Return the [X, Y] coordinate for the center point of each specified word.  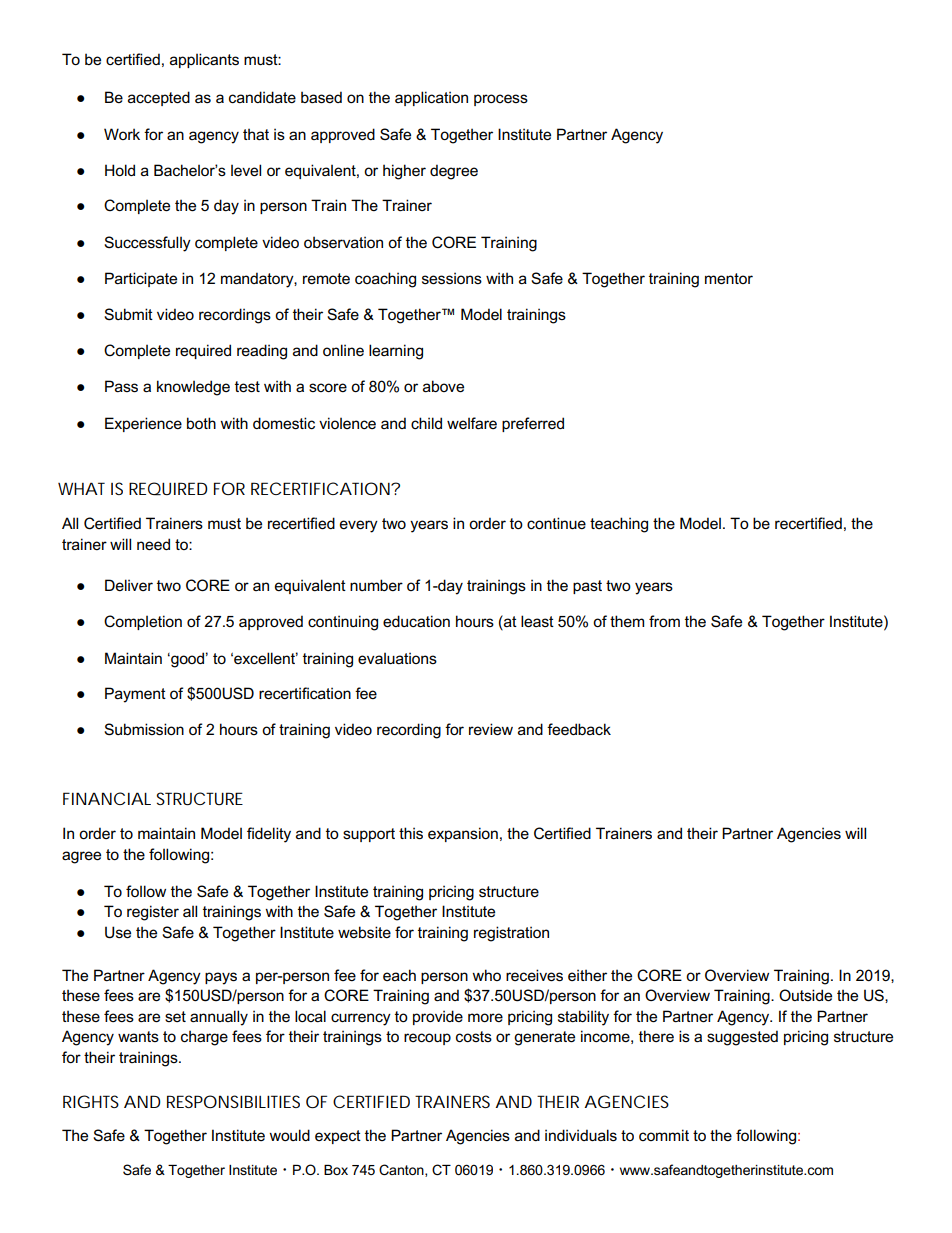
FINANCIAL [107, 798]
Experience [143, 424]
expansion [463, 834]
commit [664, 1135]
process [501, 100]
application [431, 98]
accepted [159, 98]
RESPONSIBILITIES [233, 1101]
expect [338, 1137]
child [426, 423]
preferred [533, 424]
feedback [579, 729]
